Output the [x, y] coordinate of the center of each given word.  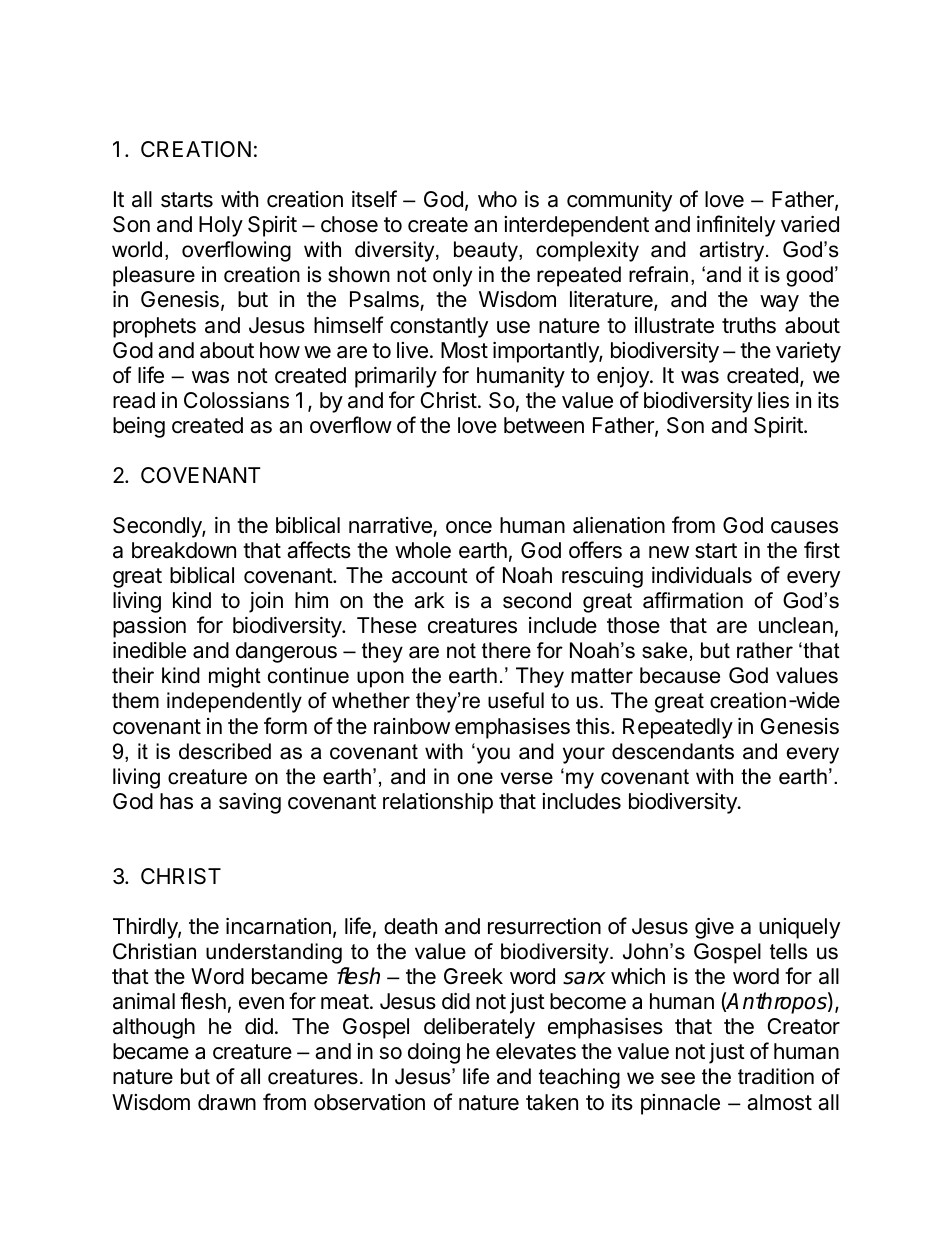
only [452, 276]
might [235, 677]
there [506, 650]
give [714, 928]
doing [434, 1053]
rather [765, 650]
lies [773, 400]
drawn [227, 1102]
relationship [438, 803]
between [544, 425]
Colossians [236, 400]
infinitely [736, 226]
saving [250, 803]
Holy [221, 226]
